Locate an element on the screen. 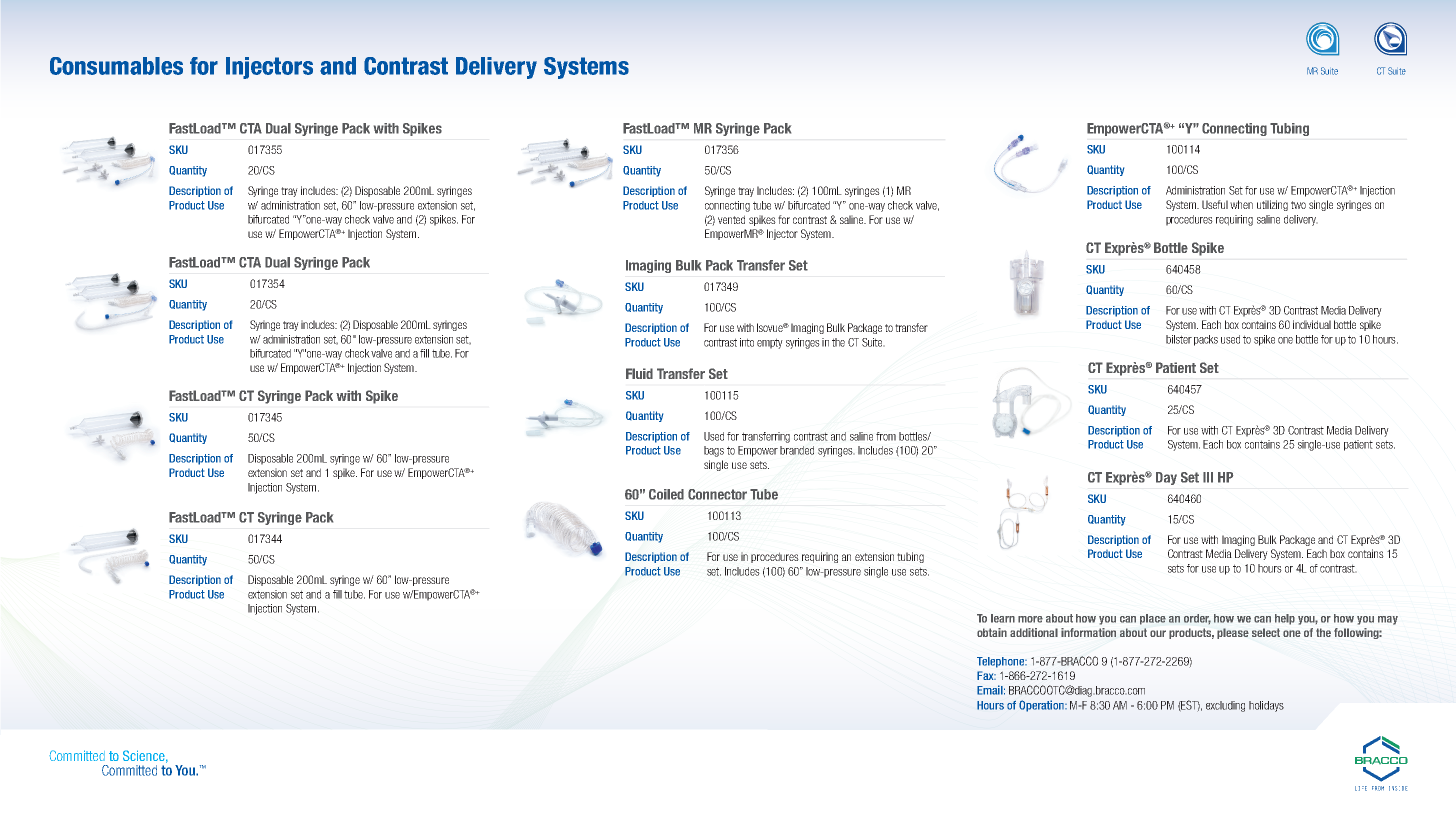 The image size is (1456, 819). Fax is located at coordinates (986, 675).
